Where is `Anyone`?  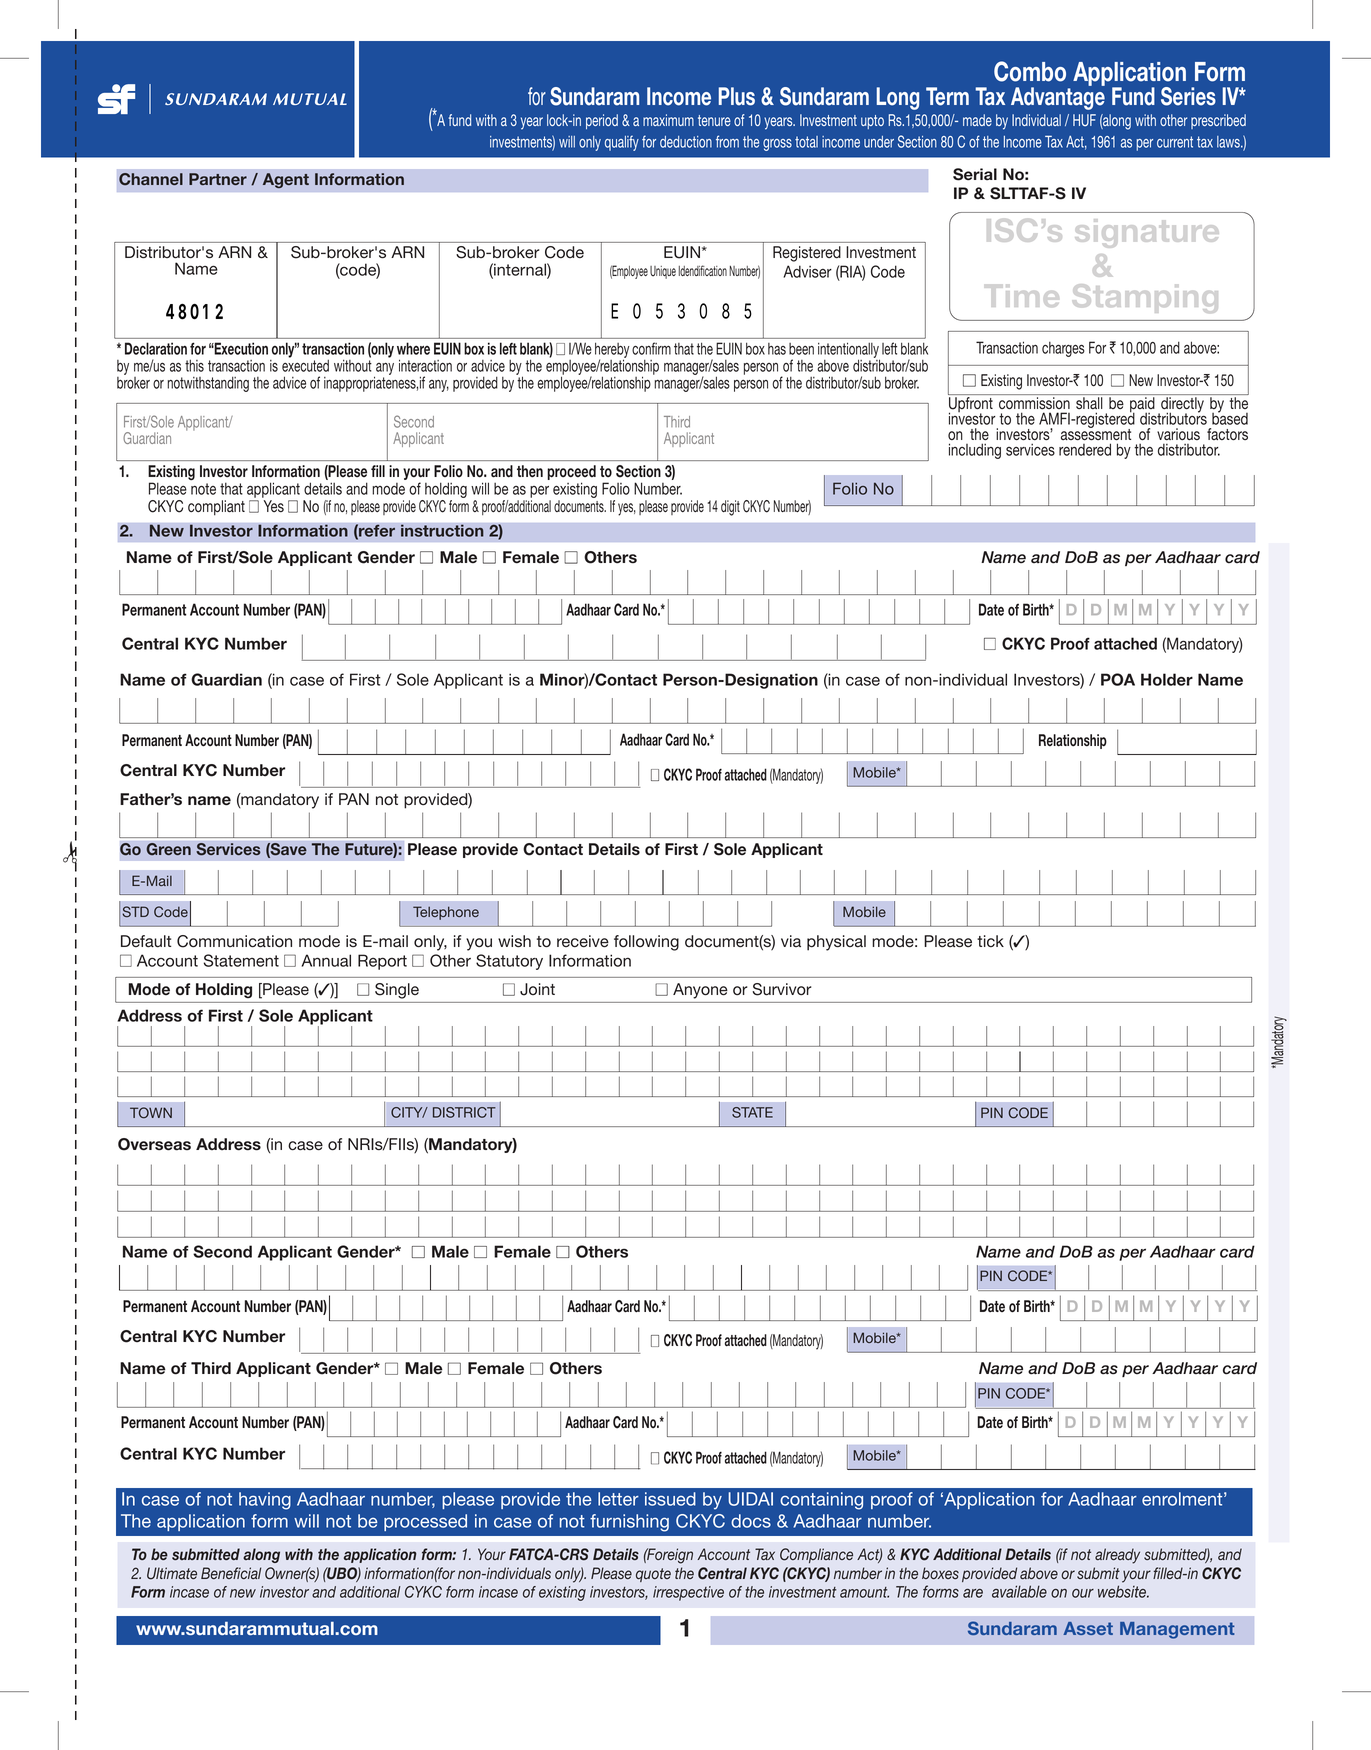
Anyone is located at coordinates (700, 991).
